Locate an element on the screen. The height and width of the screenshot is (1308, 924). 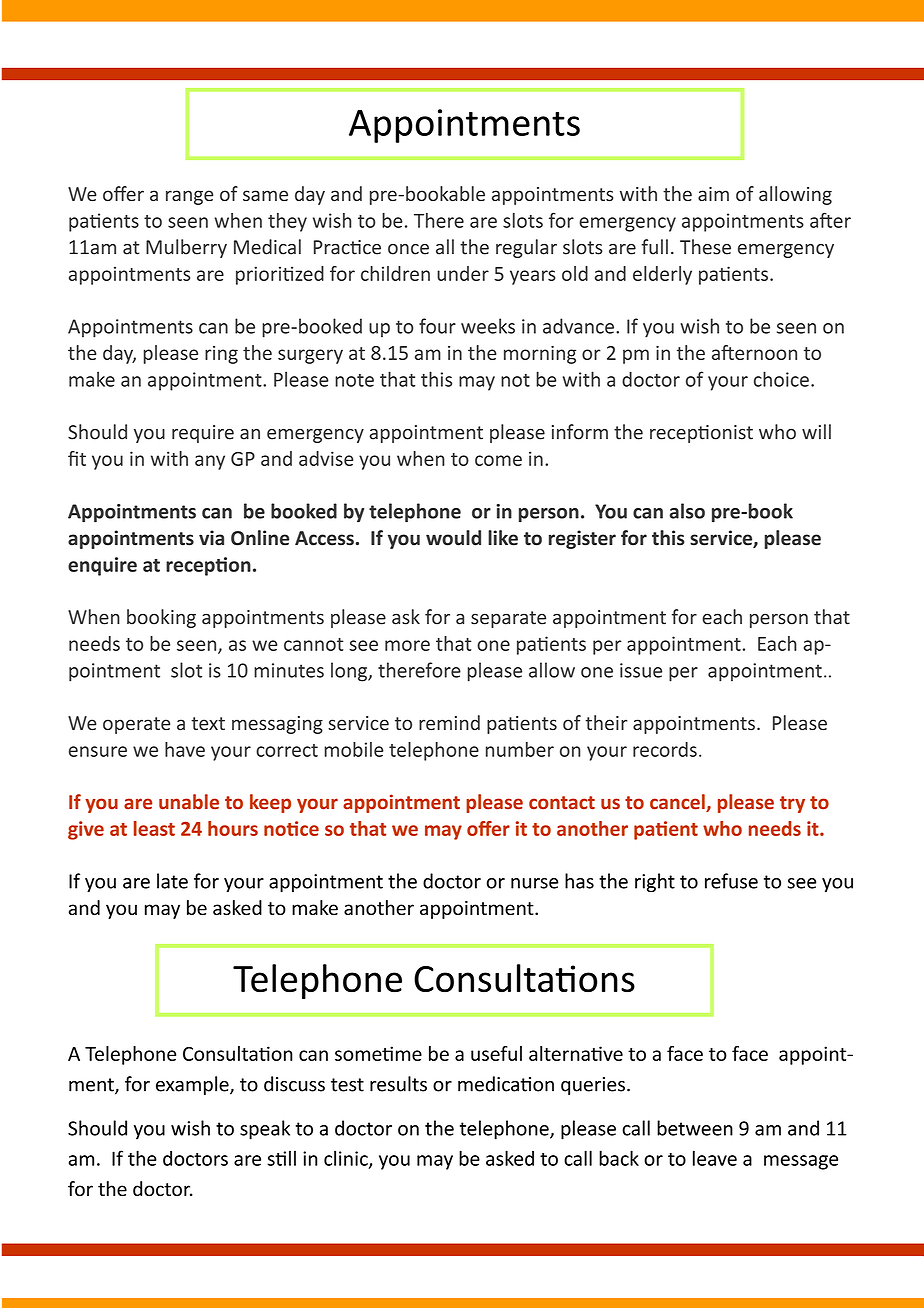
range is located at coordinates (189, 197).
